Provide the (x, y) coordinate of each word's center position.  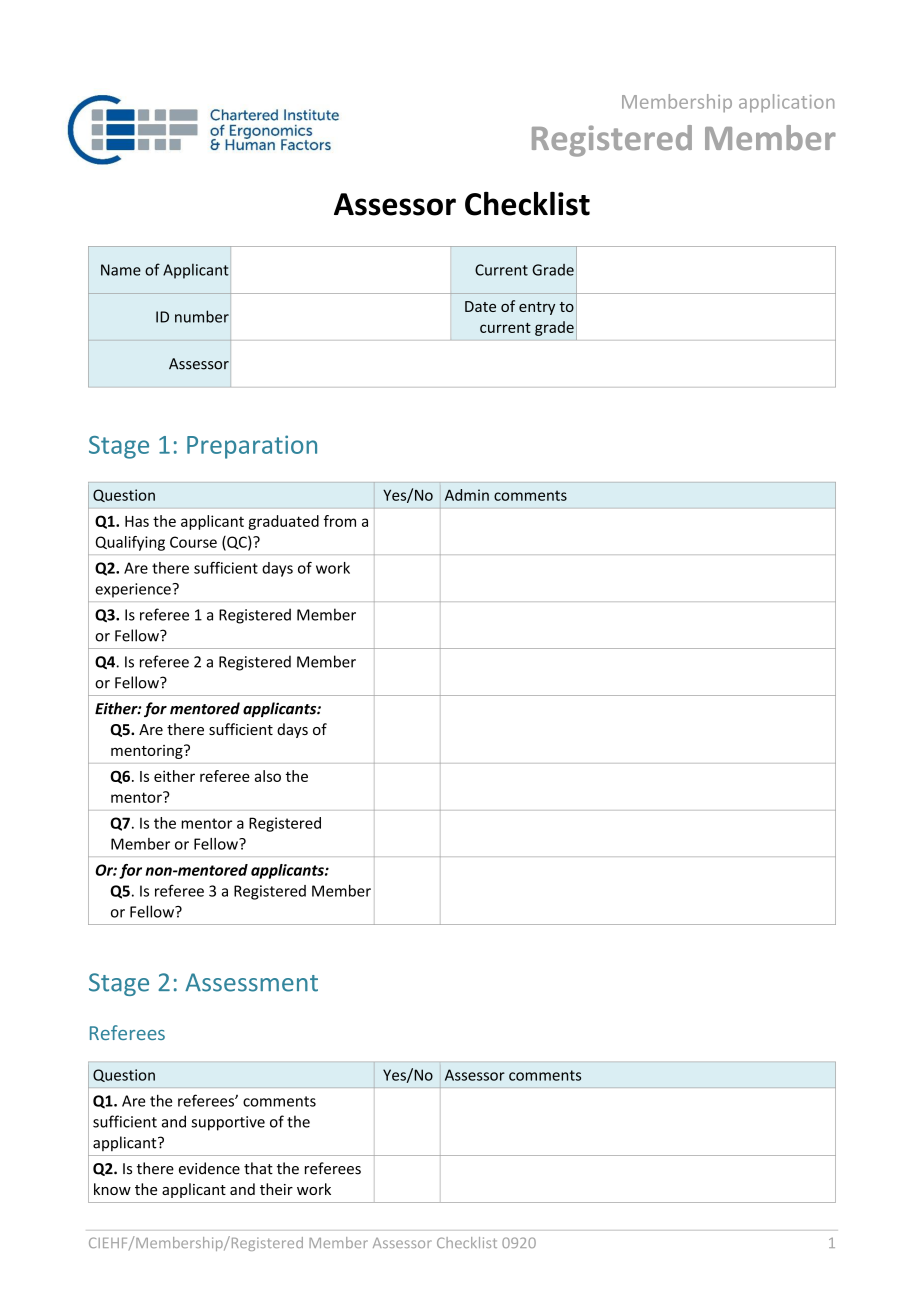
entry (537, 308)
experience (134, 590)
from (340, 521)
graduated (283, 522)
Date (480, 306)
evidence (209, 1168)
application (786, 103)
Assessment (251, 982)
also (267, 776)
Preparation (252, 447)
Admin (467, 495)
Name (121, 270)
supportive (228, 1123)
